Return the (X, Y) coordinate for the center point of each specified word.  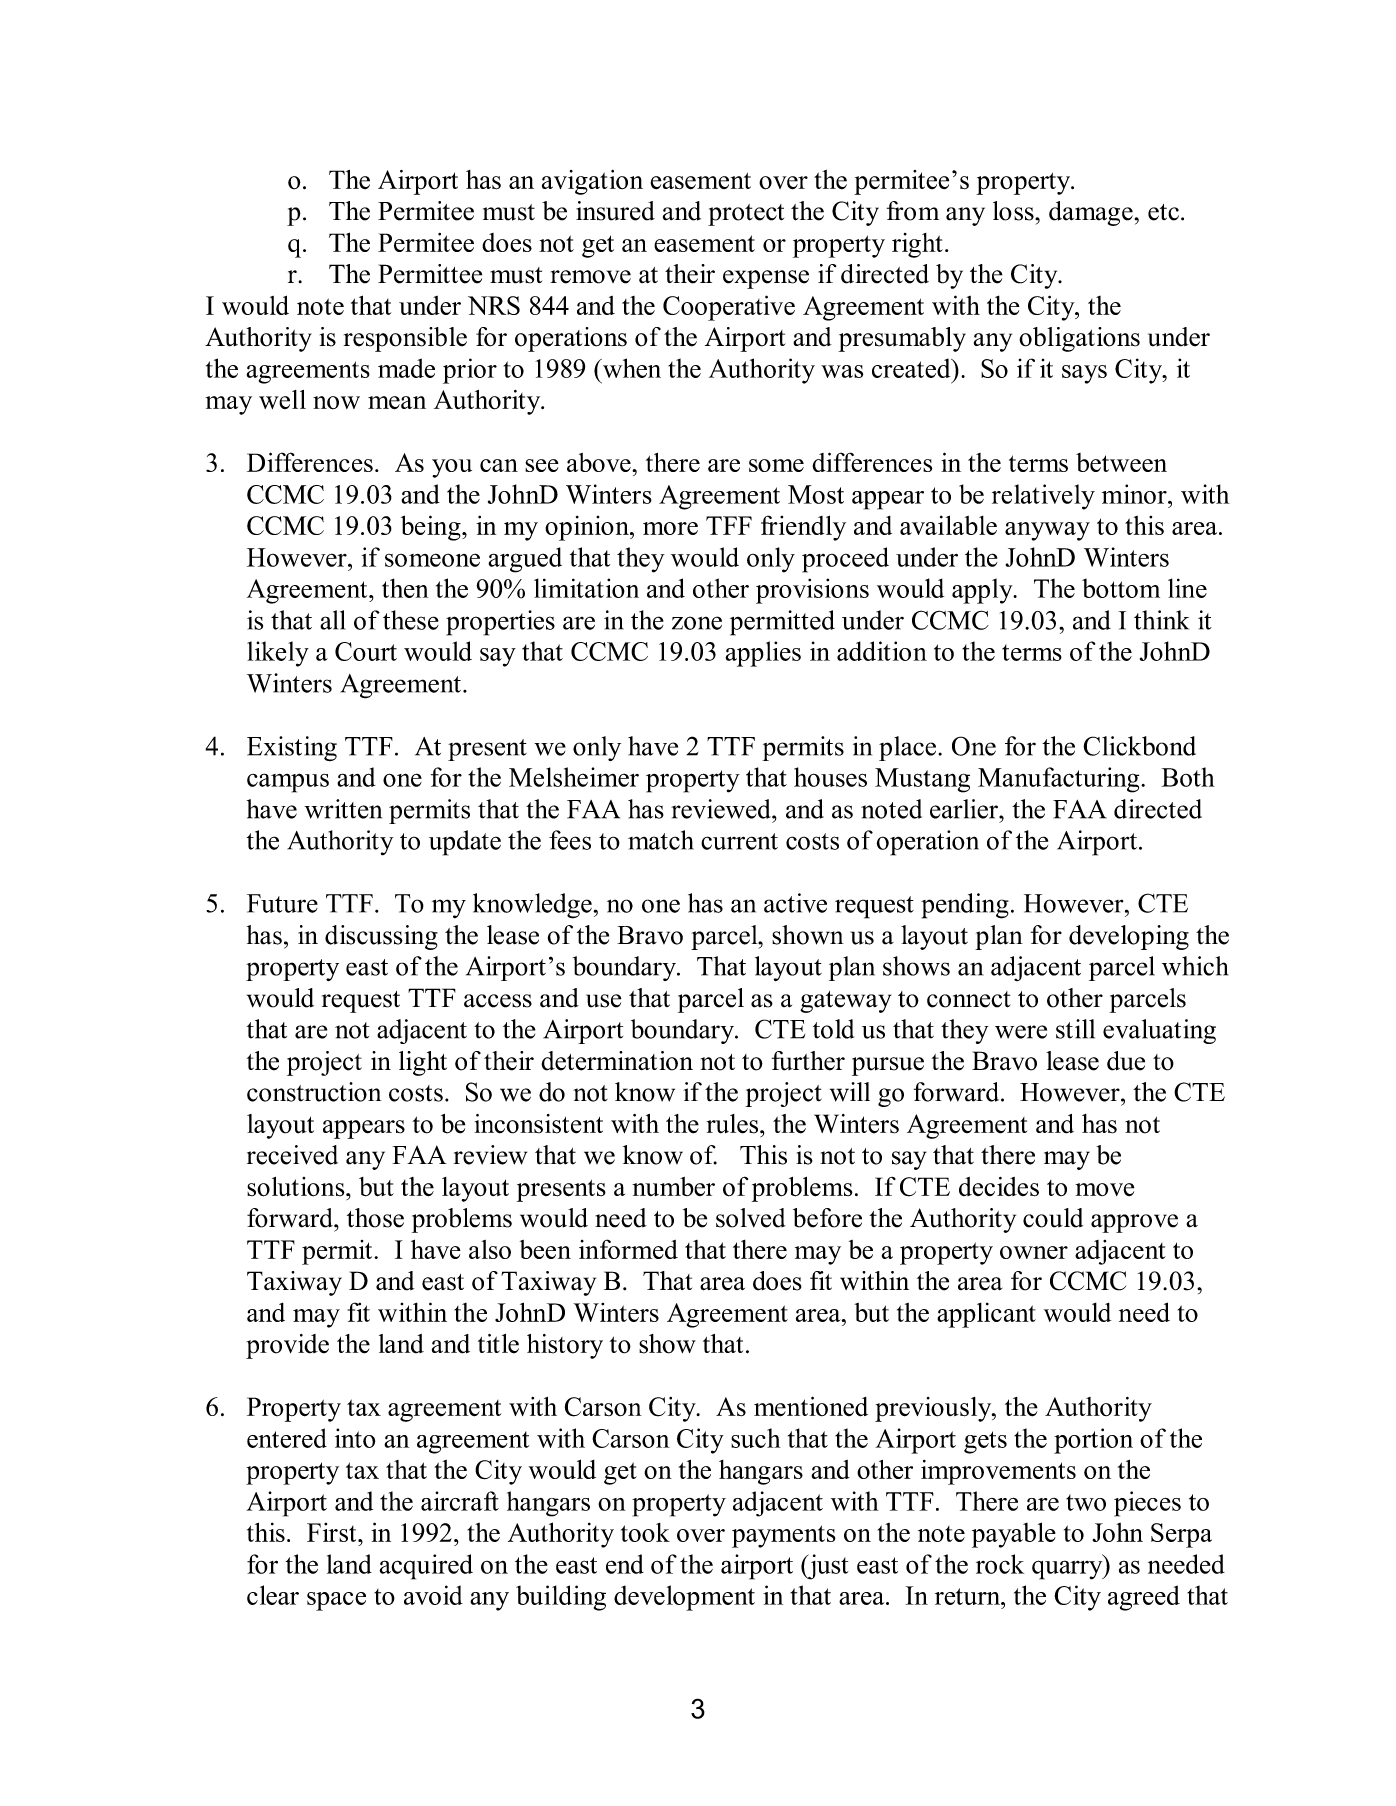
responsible (405, 339)
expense (766, 279)
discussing (381, 937)
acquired (426, 1567)
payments (784, 1536)
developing (1129, 937)
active (795, 903)
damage (1091, 213)
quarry (1068, 1570)
